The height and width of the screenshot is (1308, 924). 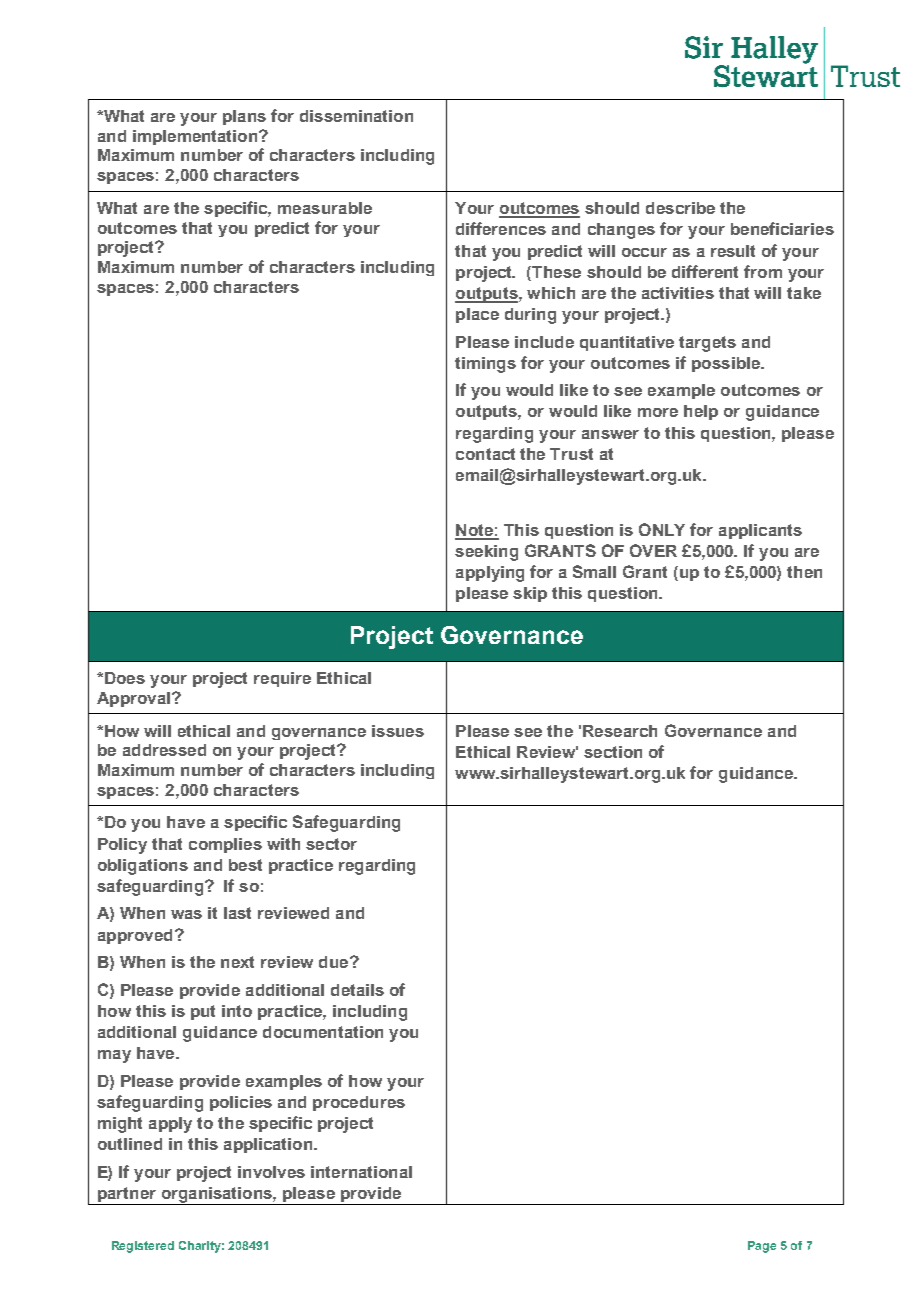 I want to click on international, so click(x=361, y=1172).
